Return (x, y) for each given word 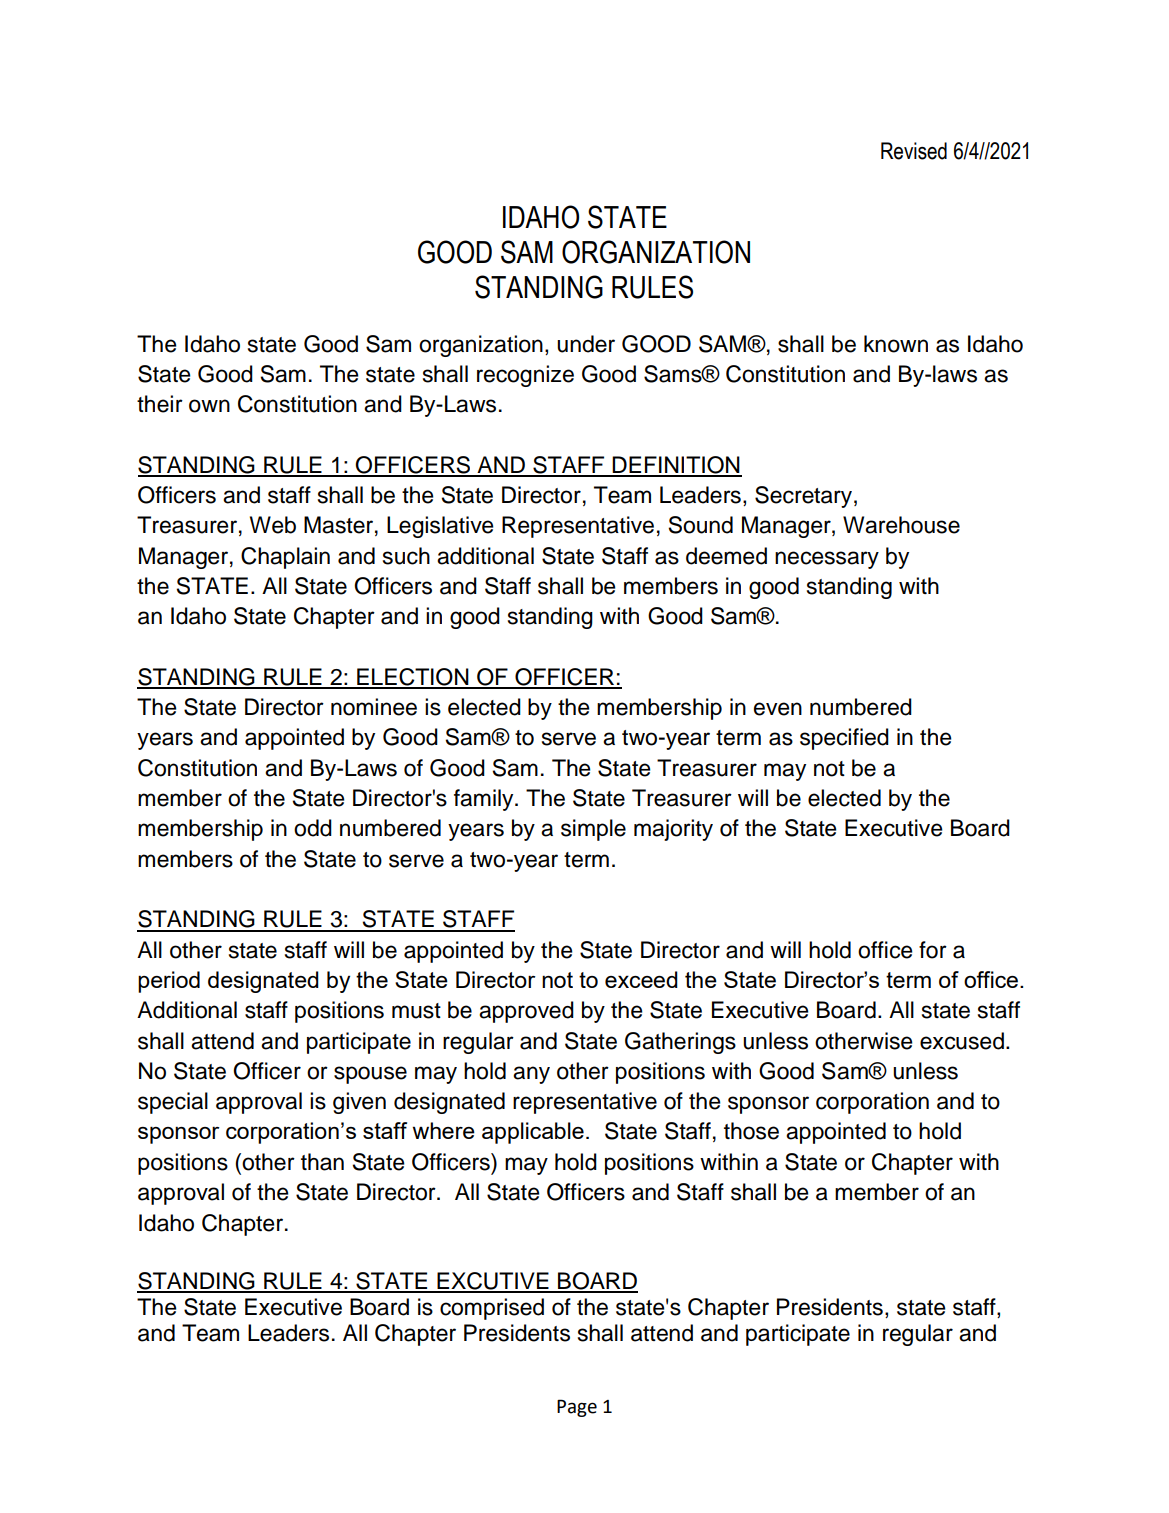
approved (526, 1012)
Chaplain (285, 558)
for (933, 950)
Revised (914, 151)
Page (577, 1408)
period (169, 982)
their (160, 404)
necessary (827, 560)
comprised (492, 1309)
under (586, 344)
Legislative (440, 527)
